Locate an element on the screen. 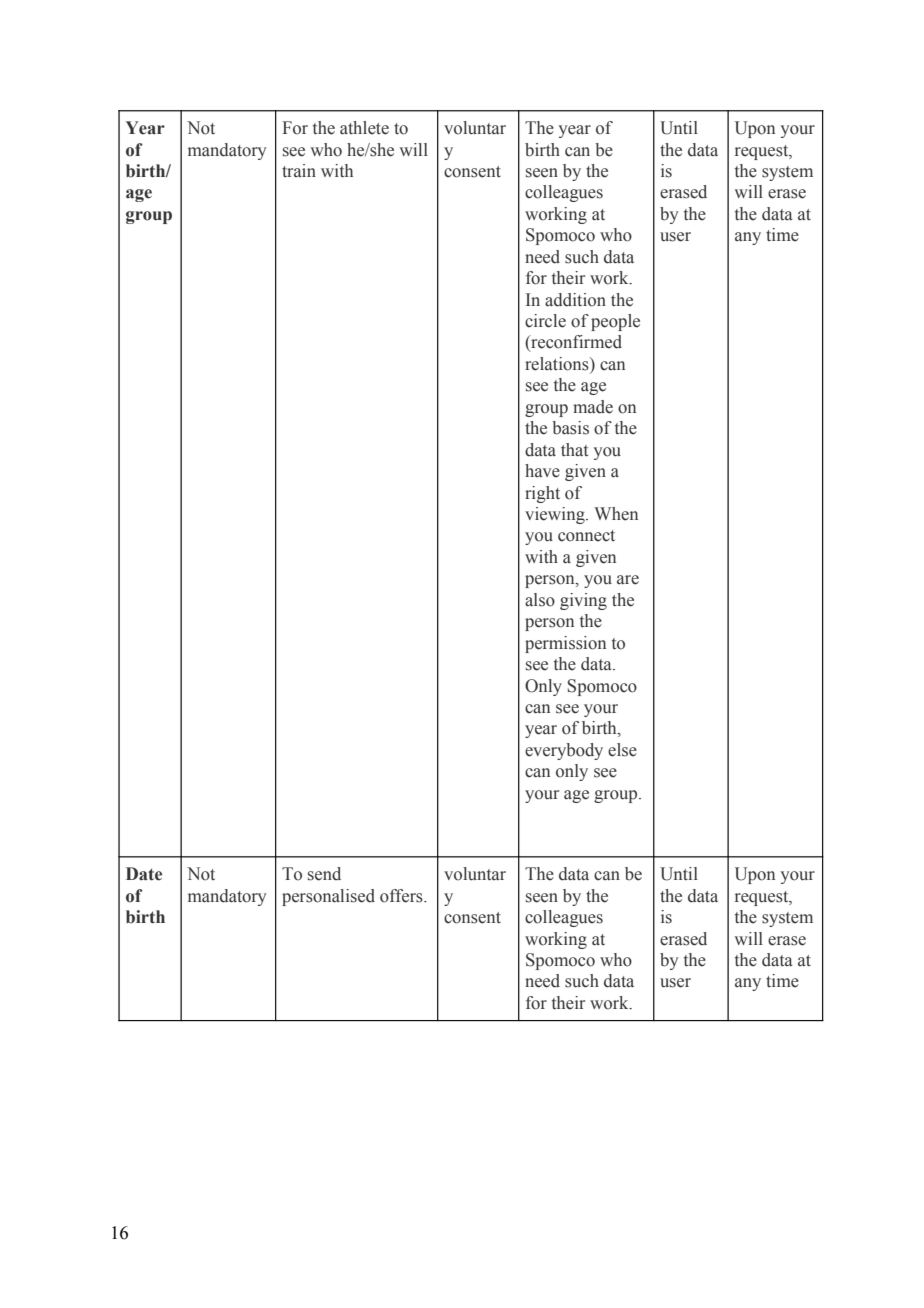  circle is located at coordinates (545, 321).
